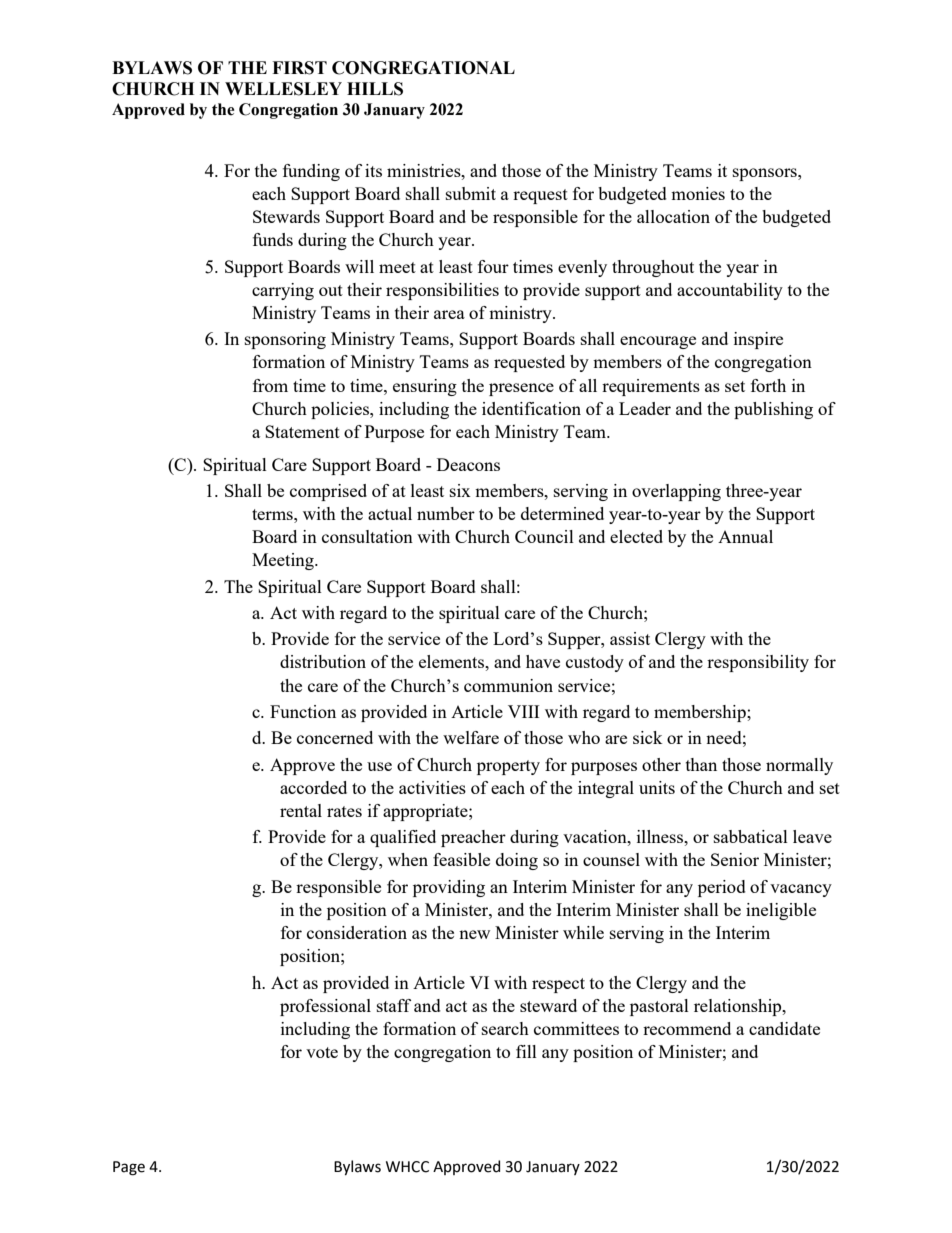 This screenshot has width=952, height=1233. What do you see at coordinates (432, 787) in the screenshot?
I see `activities` at bounding box center [432, 787].
